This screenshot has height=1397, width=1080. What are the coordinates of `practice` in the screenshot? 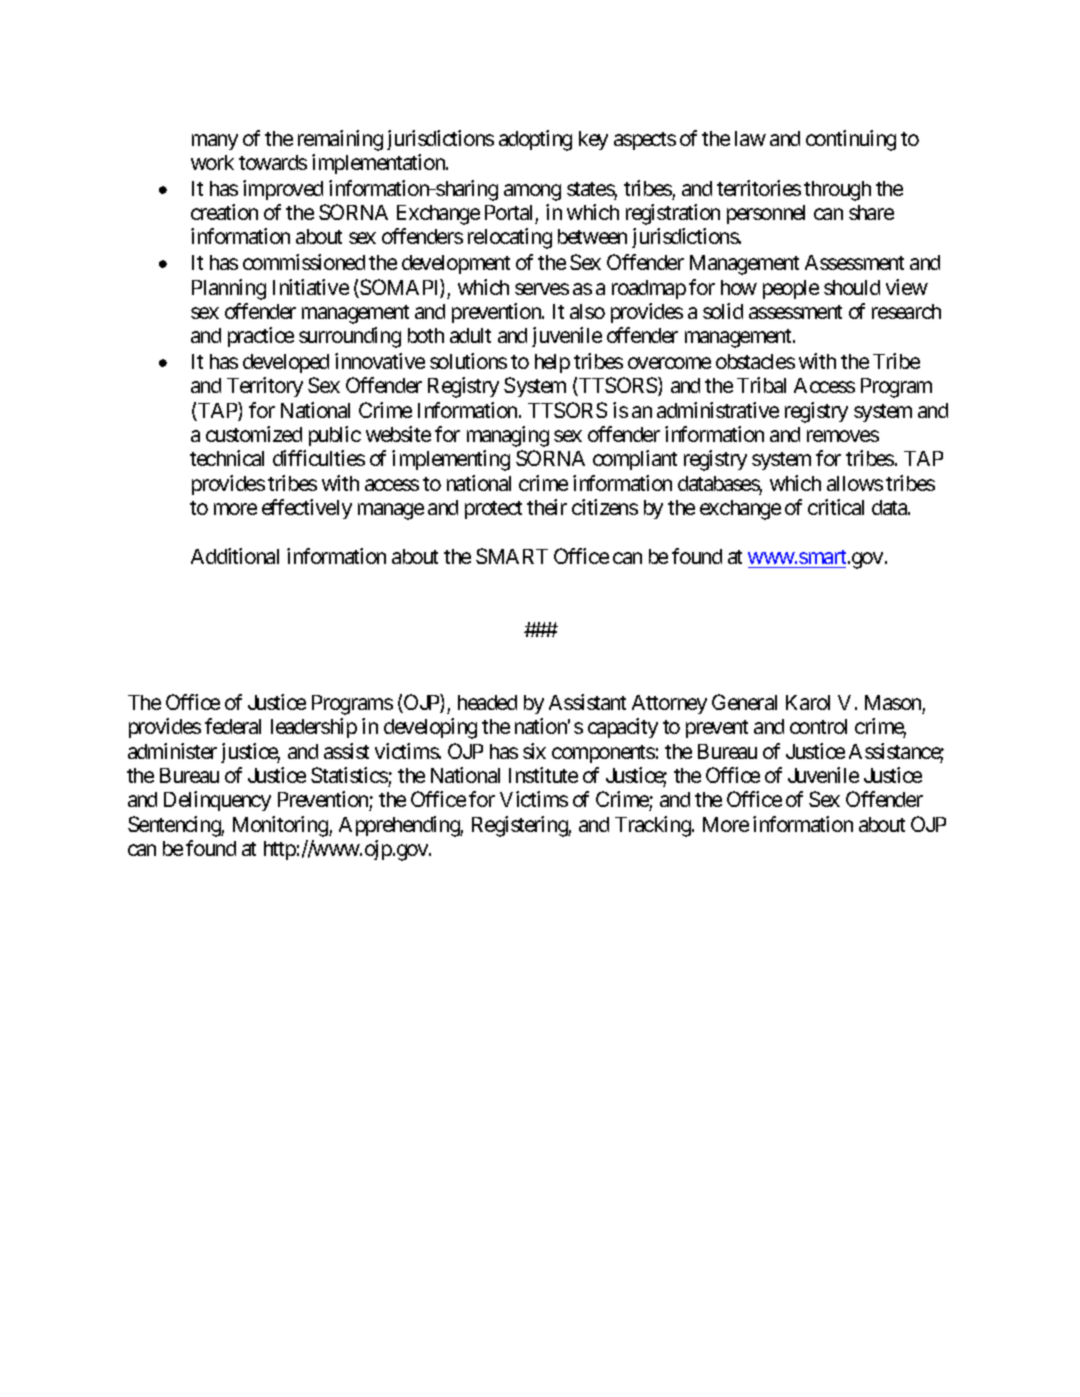 It's located at (261, 337).
